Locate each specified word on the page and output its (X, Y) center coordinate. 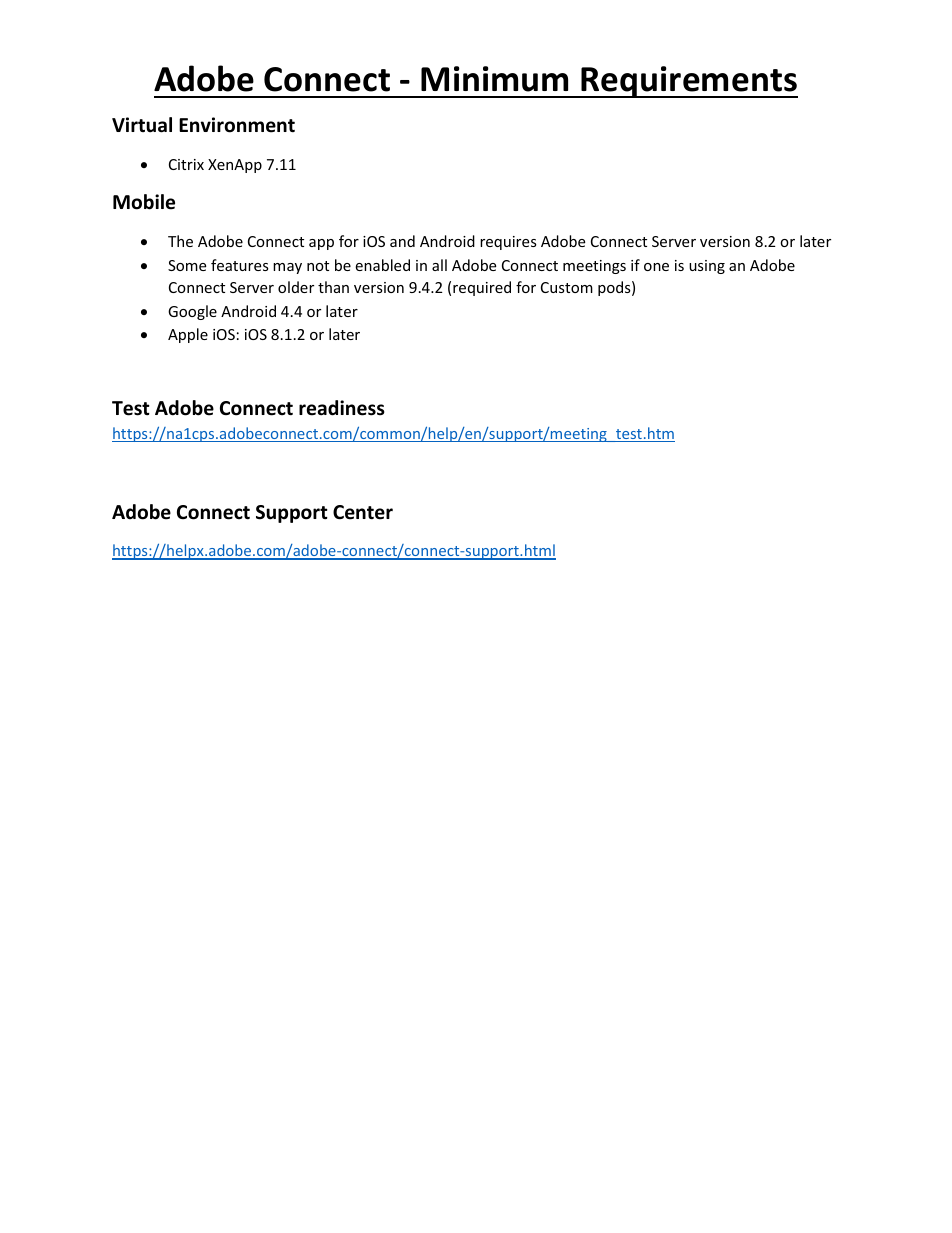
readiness (342, 408)
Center (363, 512)
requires (508, 243)
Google (192, 312)
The (180, 241)
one (656, 267)
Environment (237, 125)
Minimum (494, 79)
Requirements (689, 82)
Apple (188, 335)
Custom (567, 287)
